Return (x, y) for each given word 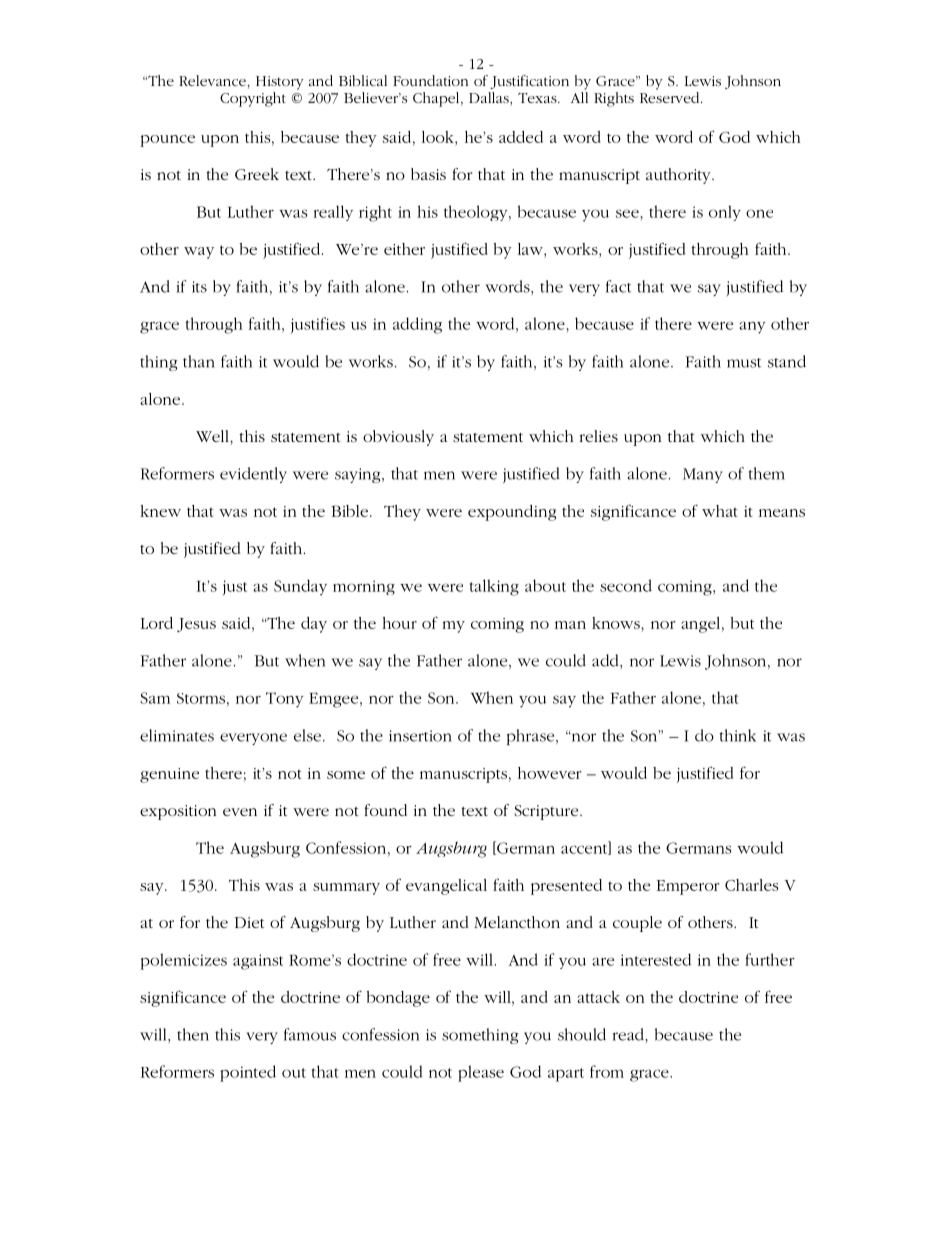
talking (494, 587)
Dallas (490, 99)
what (720, 511)
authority (679, 176)
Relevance (213, 80)
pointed (248, 1073)
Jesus (196, 625)
